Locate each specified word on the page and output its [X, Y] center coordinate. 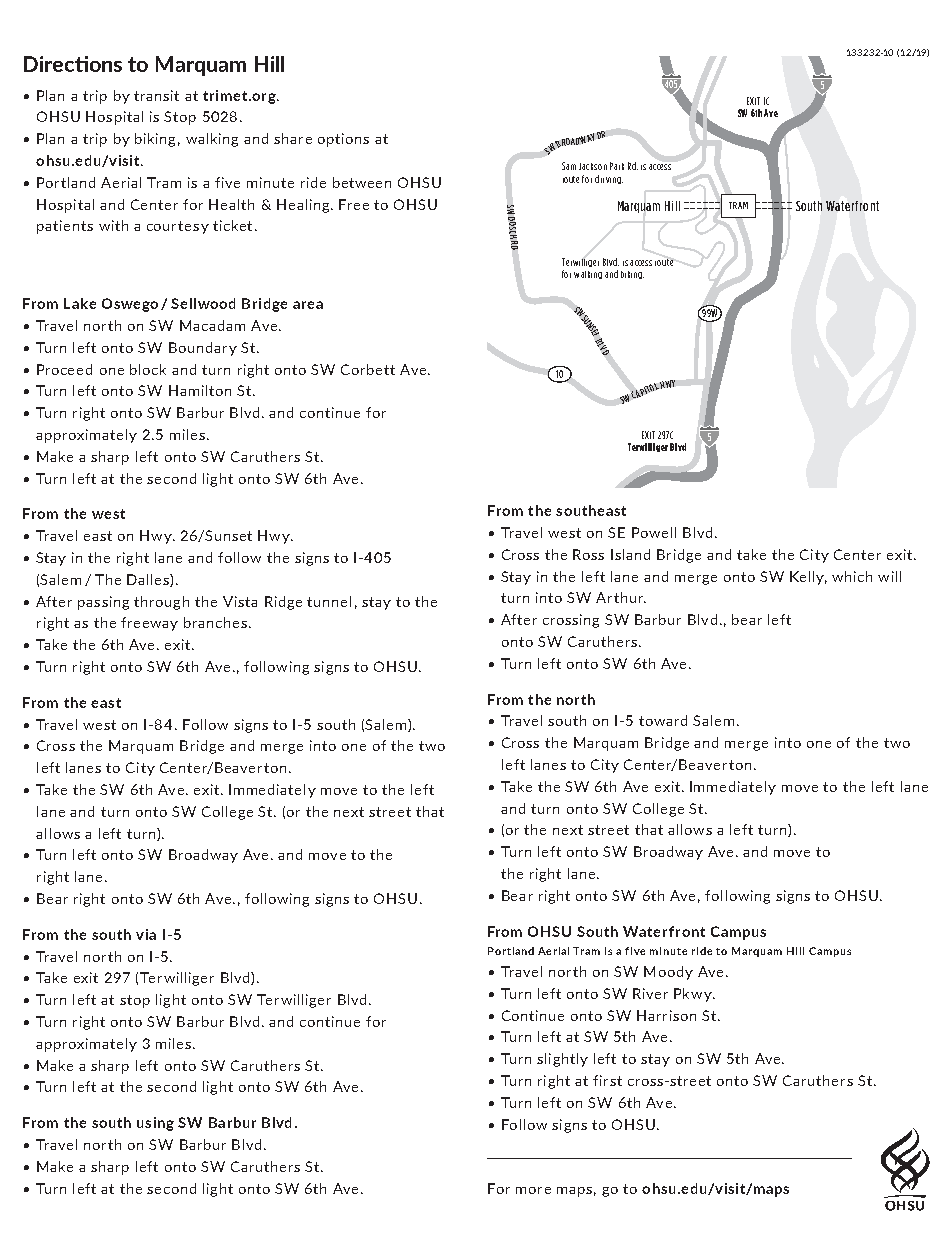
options [343, 140]
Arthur [621, 597]
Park [617, 166]
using [155, 1124]
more [533, 1190]
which [852, 576]
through [161, 603]
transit [156, 95]
